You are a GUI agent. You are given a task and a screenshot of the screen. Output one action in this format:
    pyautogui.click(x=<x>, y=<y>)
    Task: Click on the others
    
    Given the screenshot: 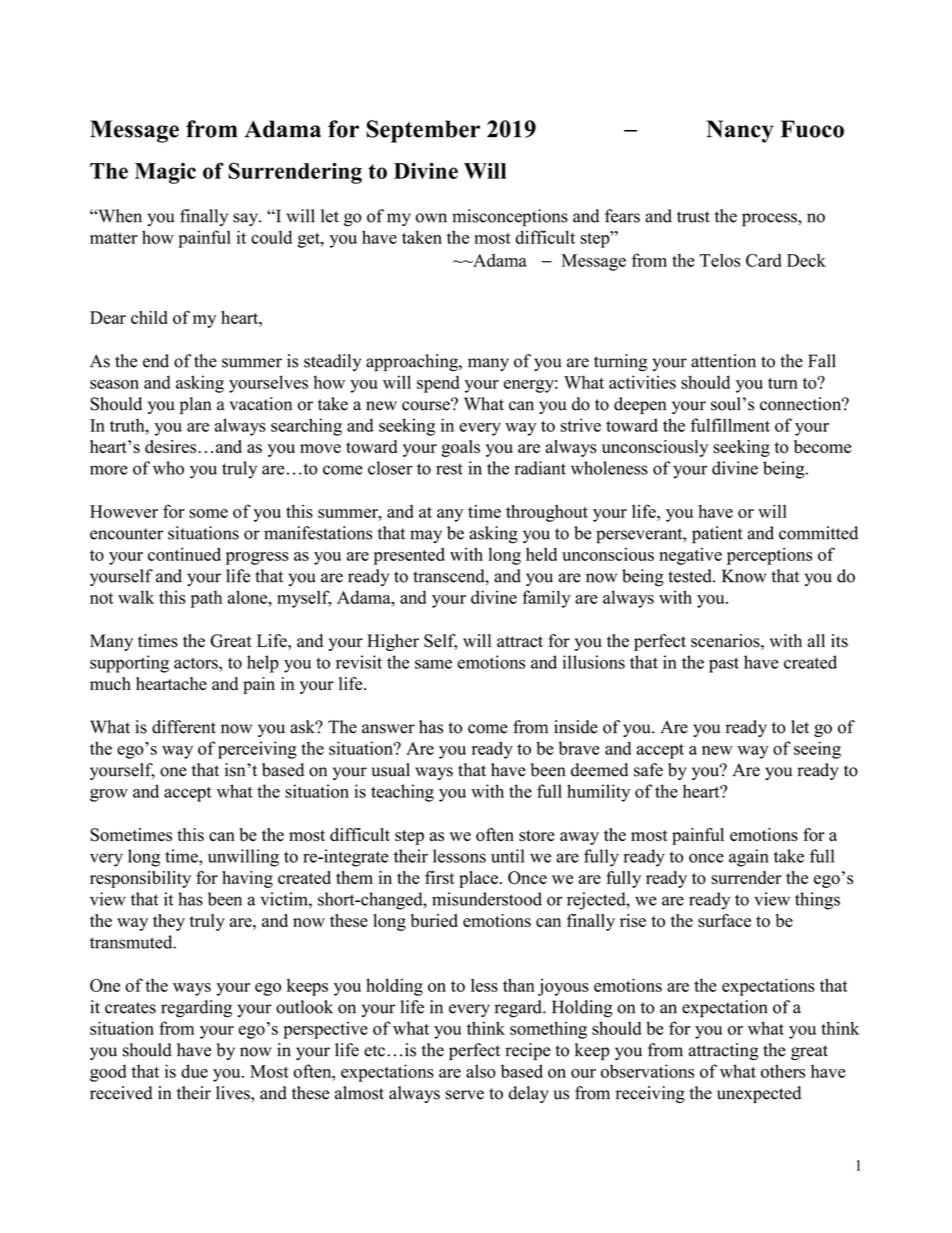 What is the action you would take?
    pyautogui.click(x=783, y=1071)
